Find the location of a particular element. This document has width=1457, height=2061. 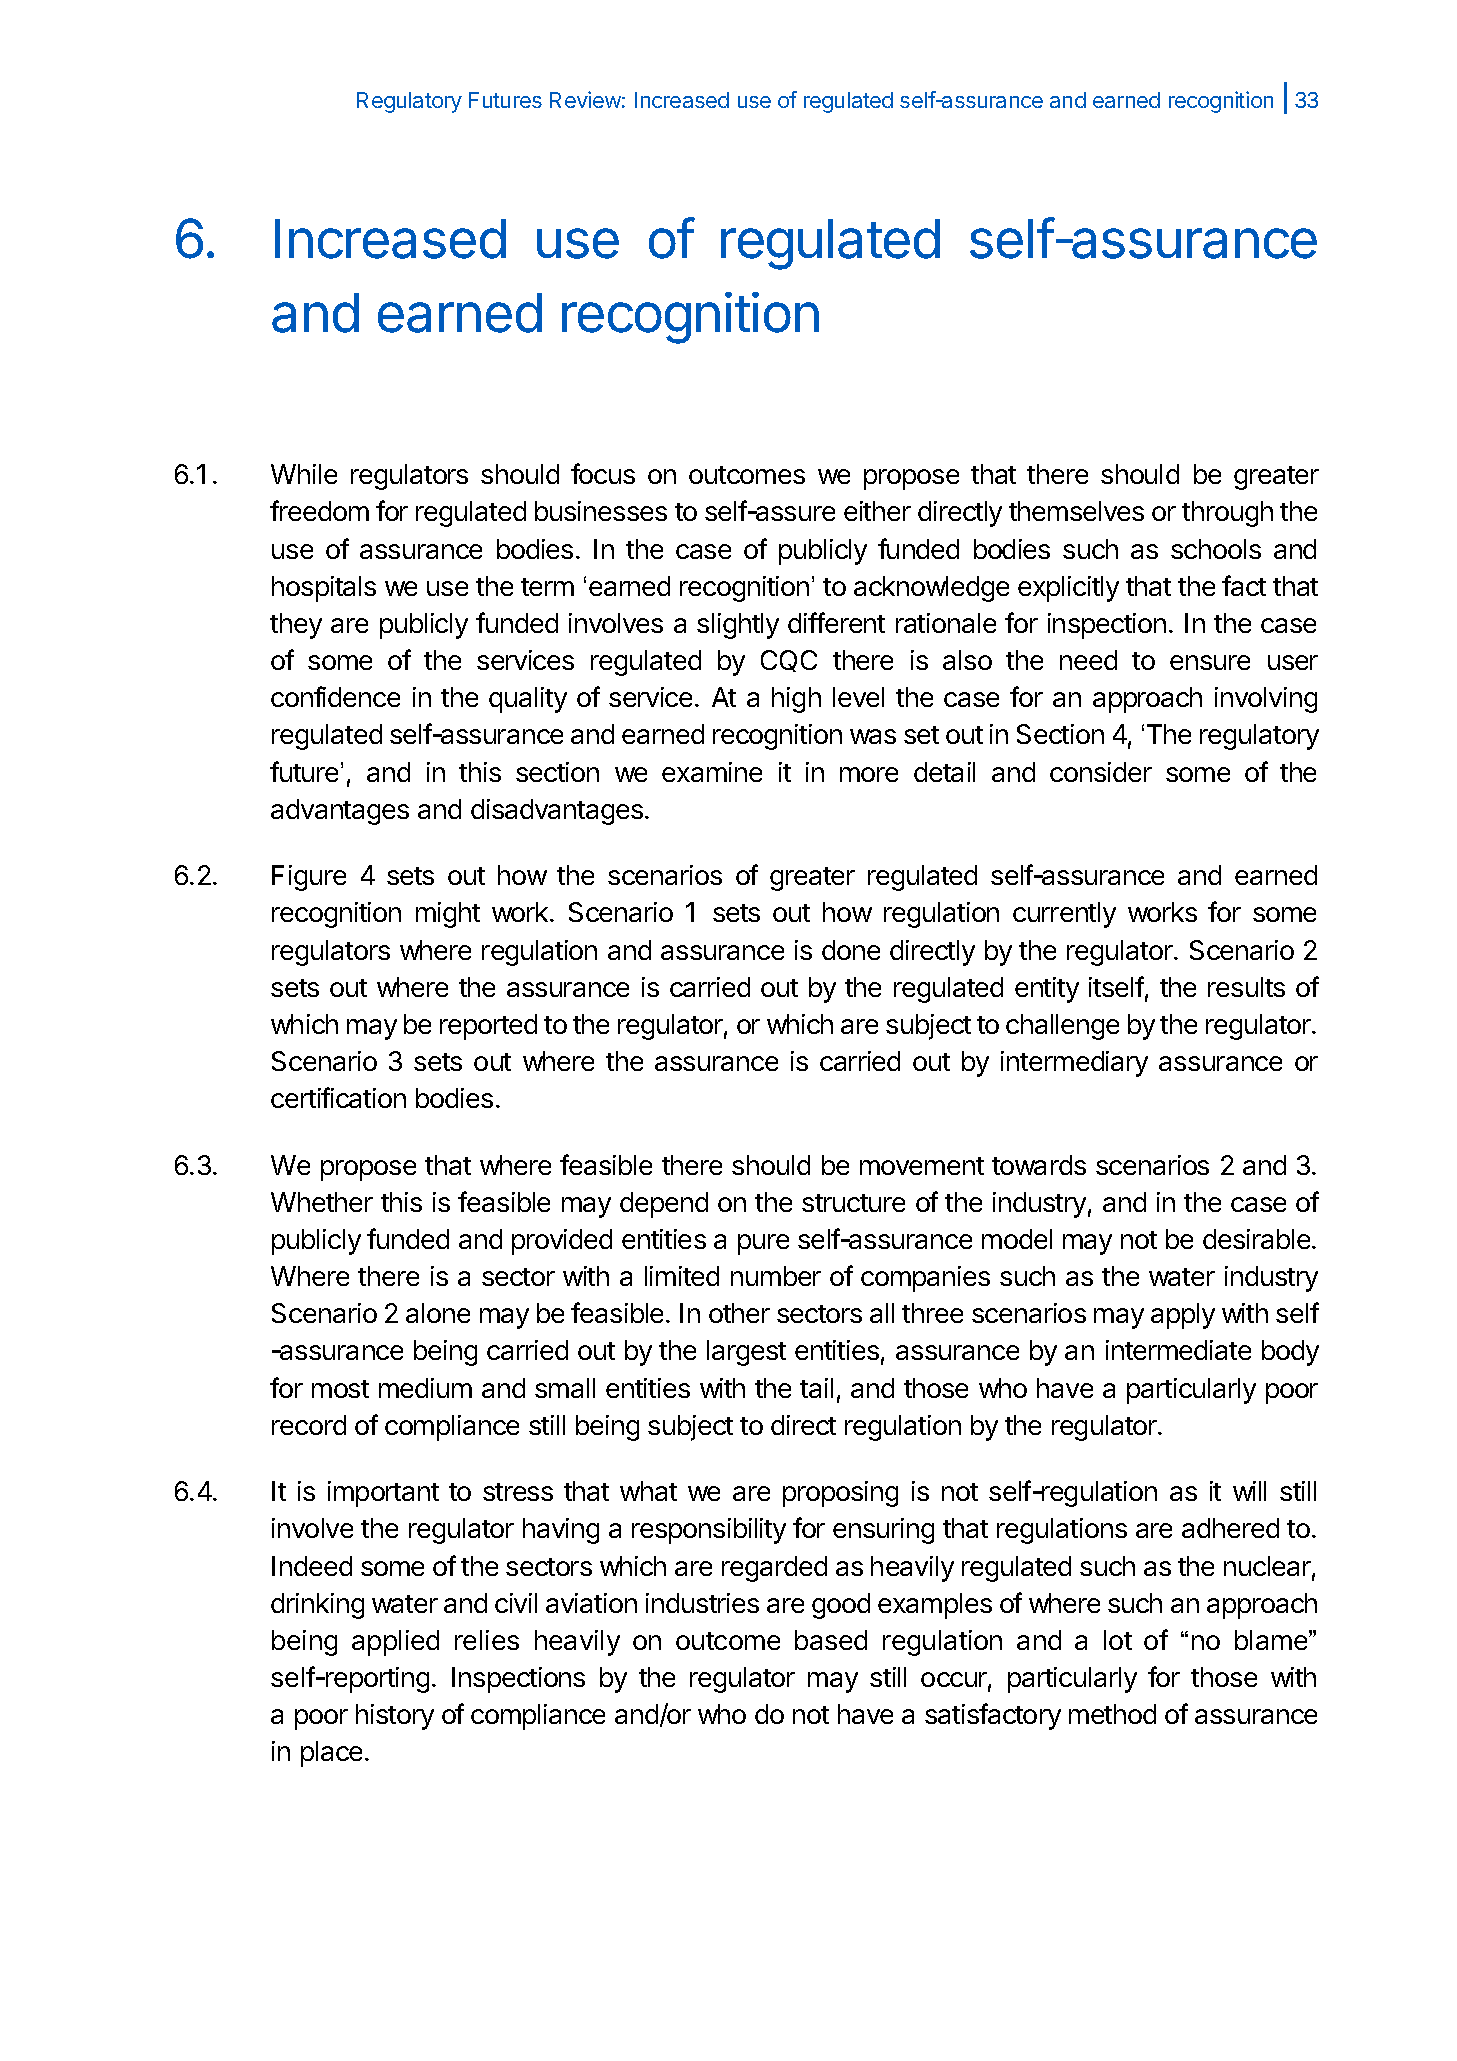

history is located at coordinates (395, 1717).
